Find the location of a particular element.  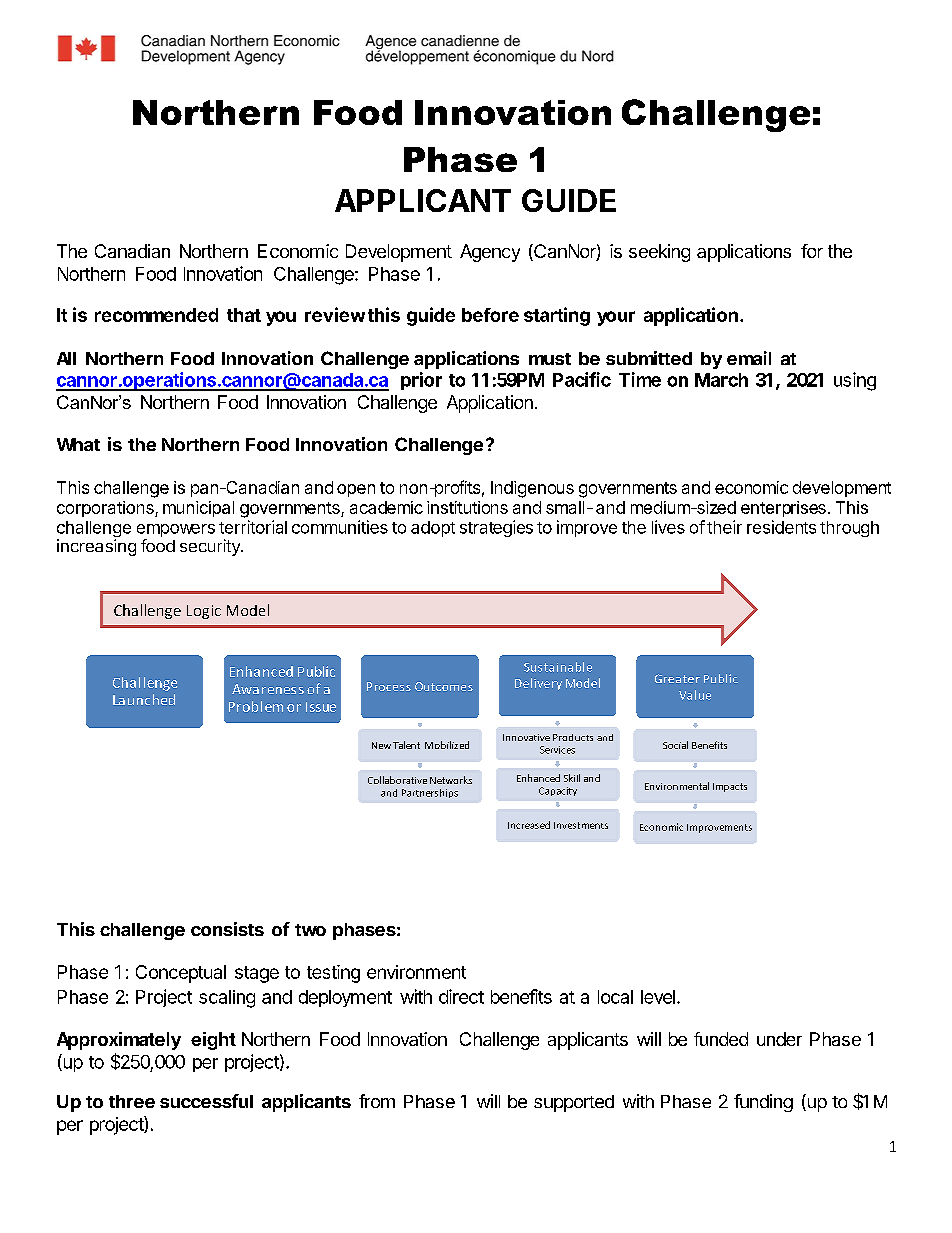

seeking is located at coordinates (659, 253).
